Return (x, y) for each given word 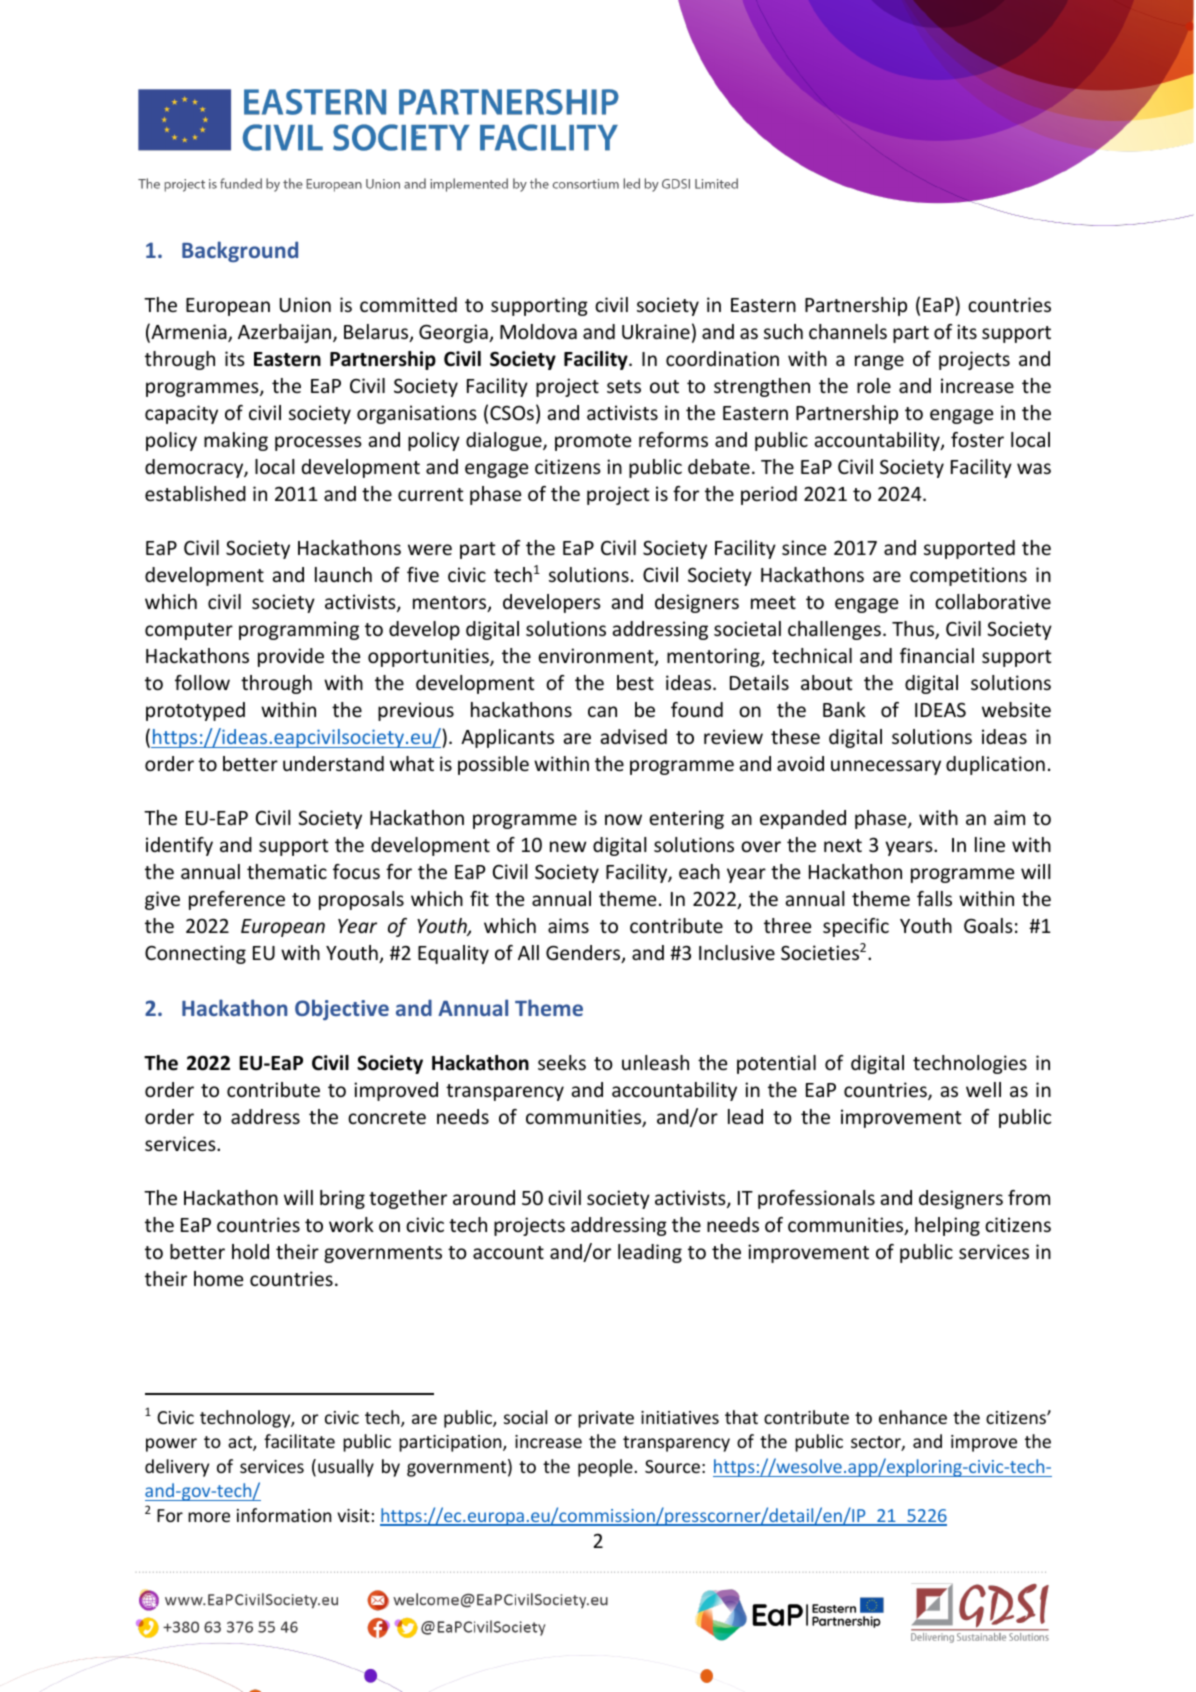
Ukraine (656, 331)
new (568, 846)
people (606, 1468)
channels (848, 331)
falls (934, 898)
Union (305, 304)
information (284, 1515)
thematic (287, 871)
